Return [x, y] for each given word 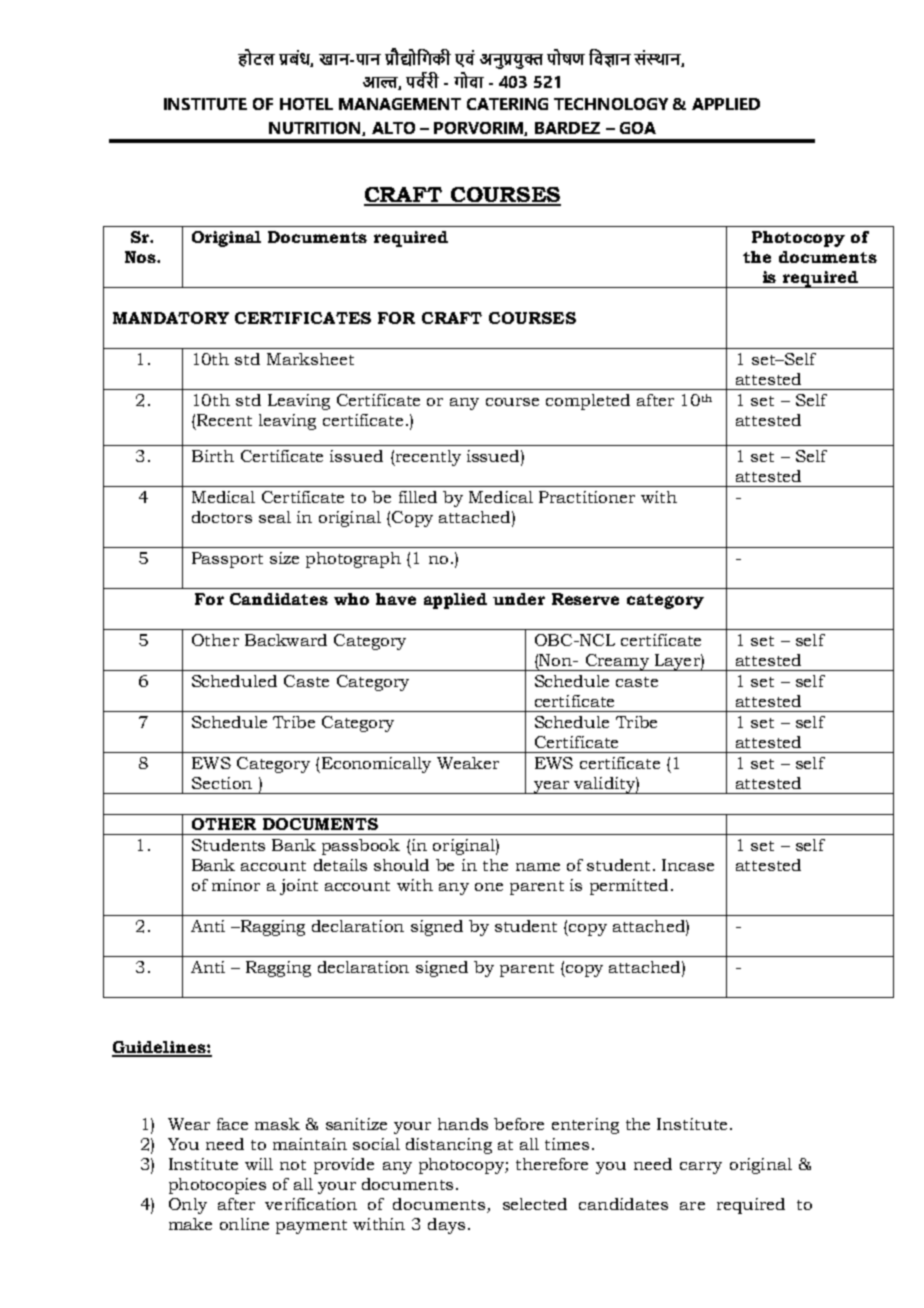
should [401, 865]
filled [418, 497]
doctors [222, 517]
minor [236, 885]
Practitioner [587, 497]
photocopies [217, 1186]
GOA [638, 128]
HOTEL [306, 104]
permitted [629, 887]
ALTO [393, 128]
